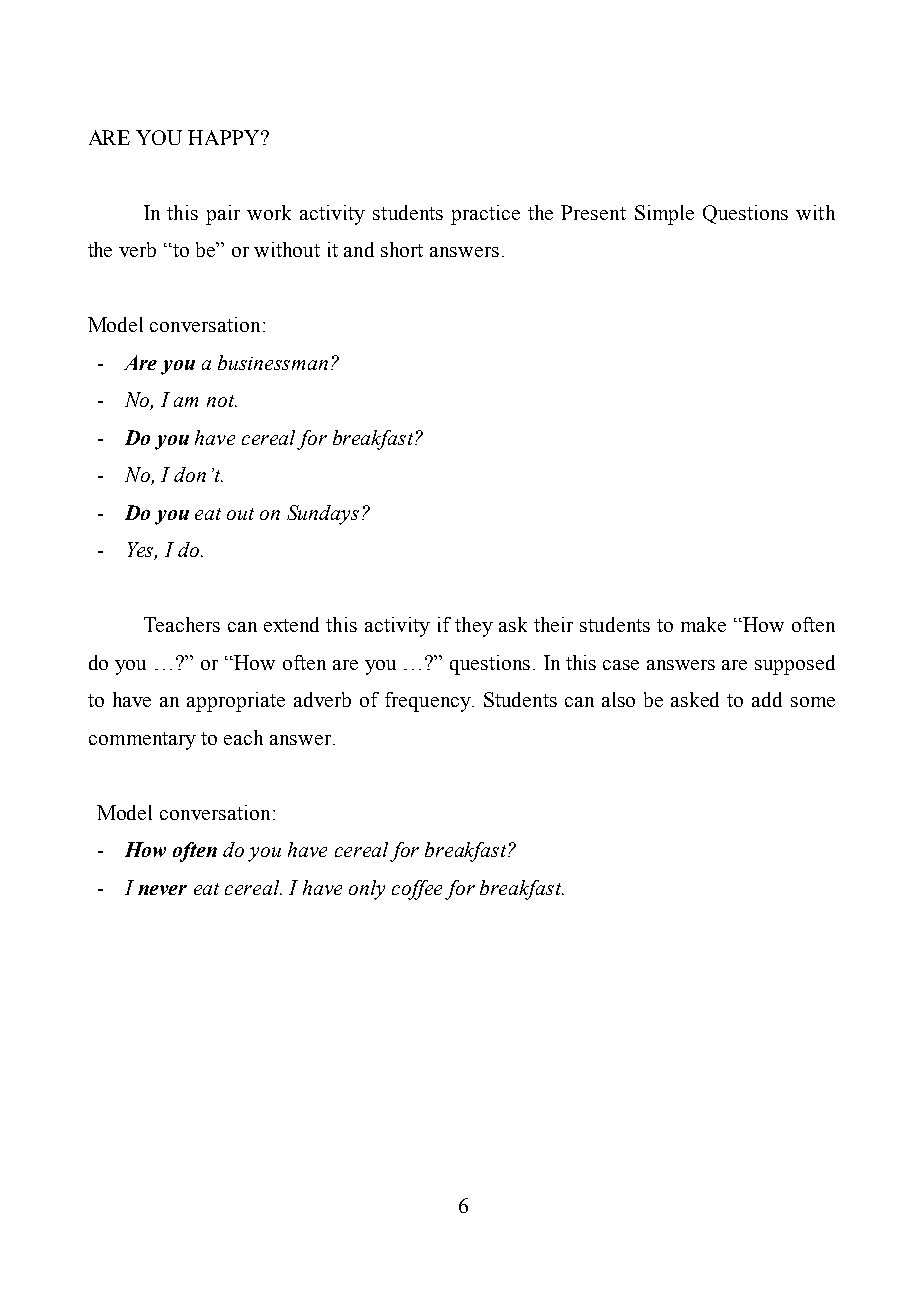 The height and width of the page is (1308, 924). I want to click on HAPPY, so click(225, 137).
